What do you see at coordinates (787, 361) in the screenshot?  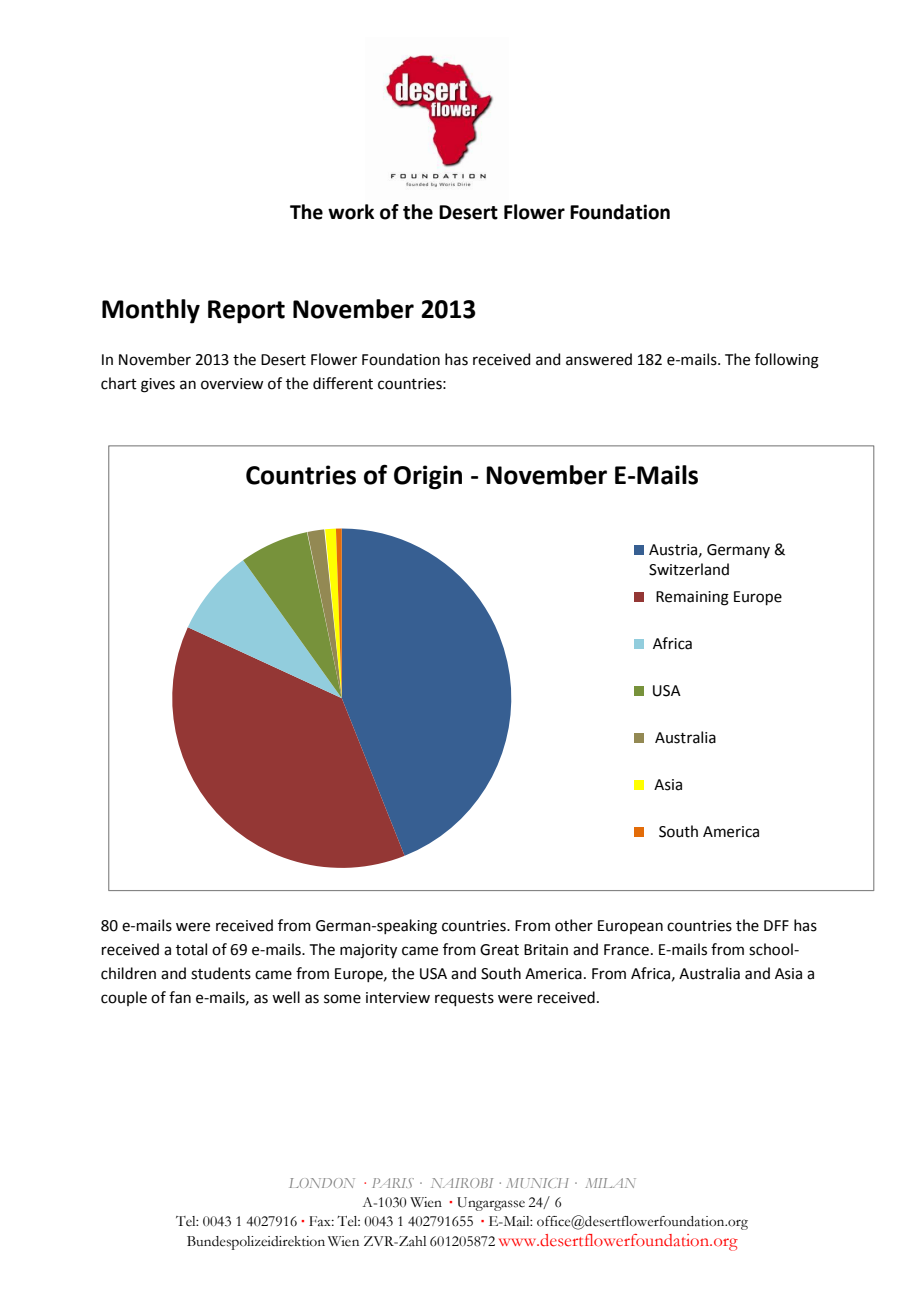 I see `following` at bounding box center [787, 361].
